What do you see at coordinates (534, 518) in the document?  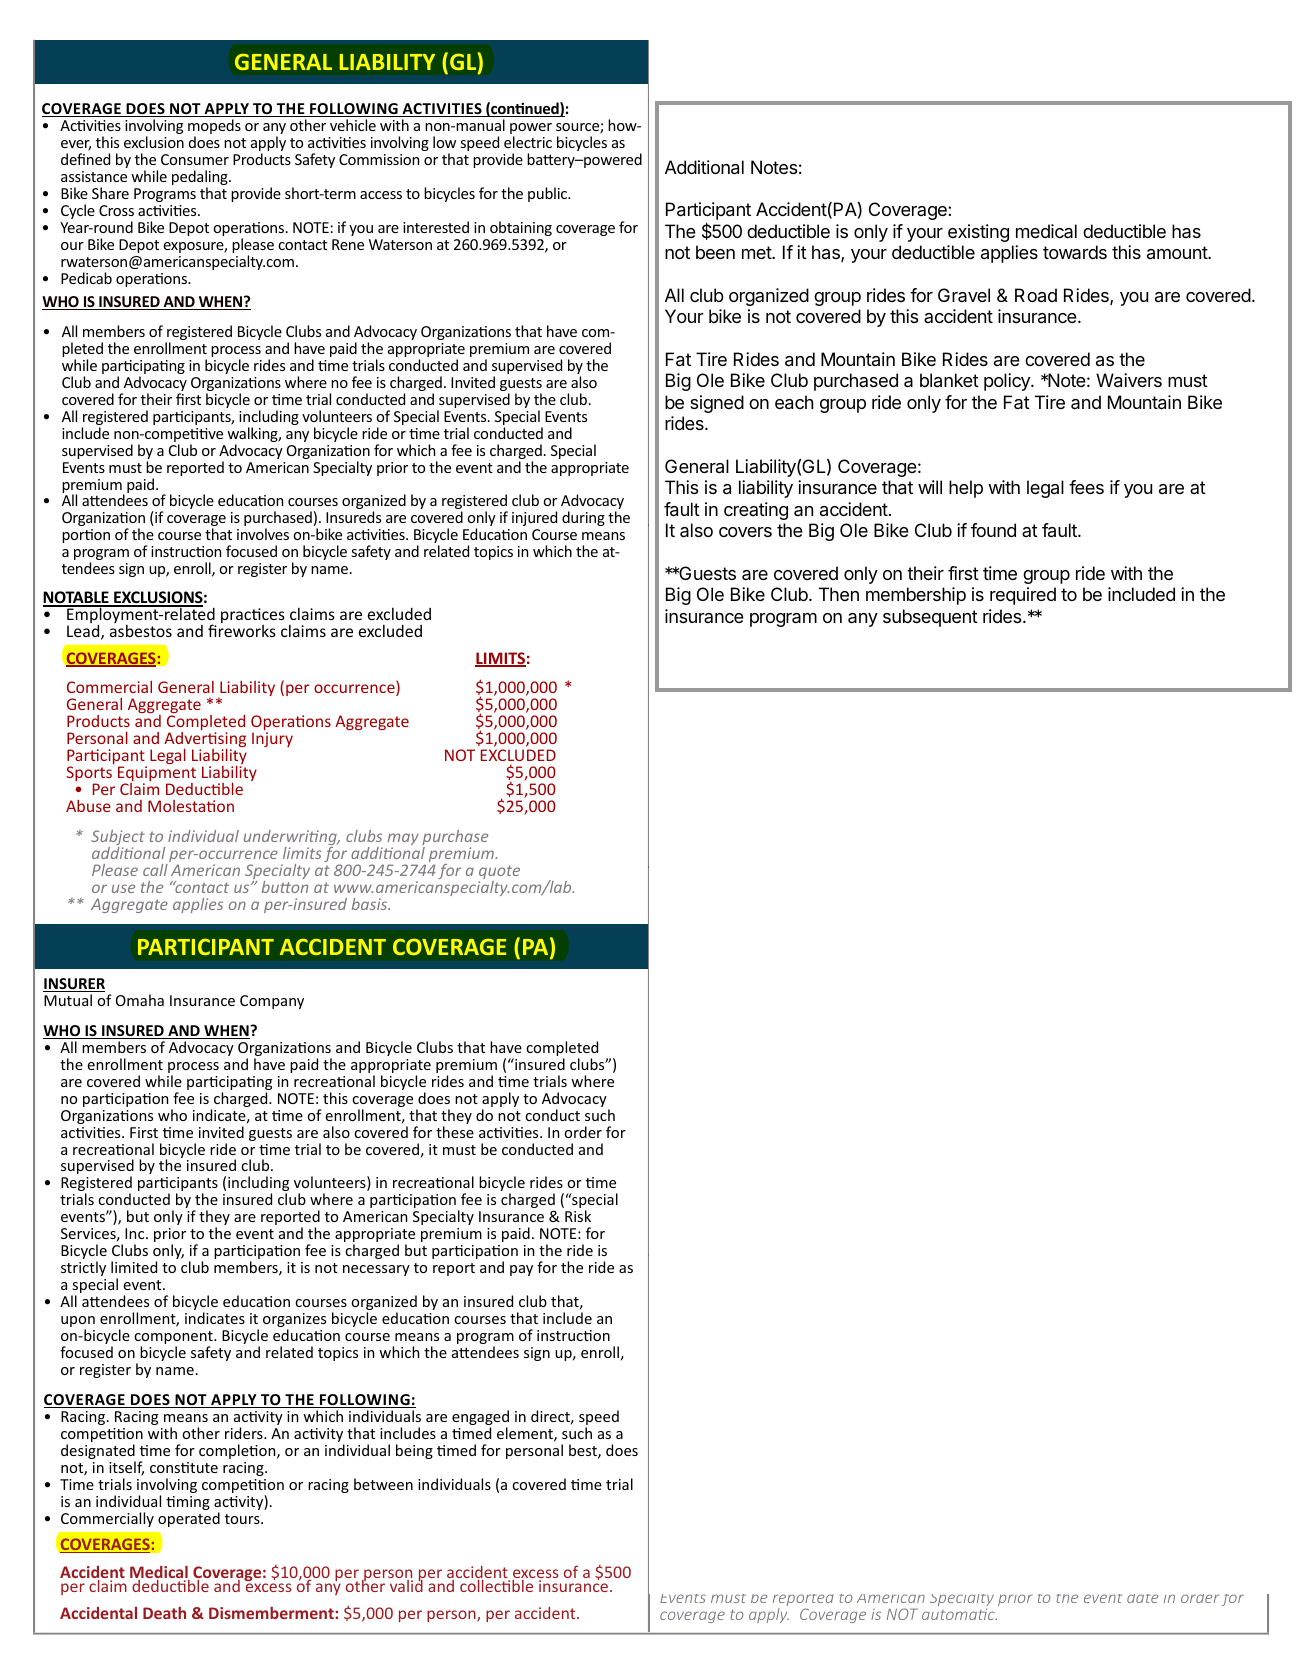 I see `injured` at bounding box center [534, 518].
